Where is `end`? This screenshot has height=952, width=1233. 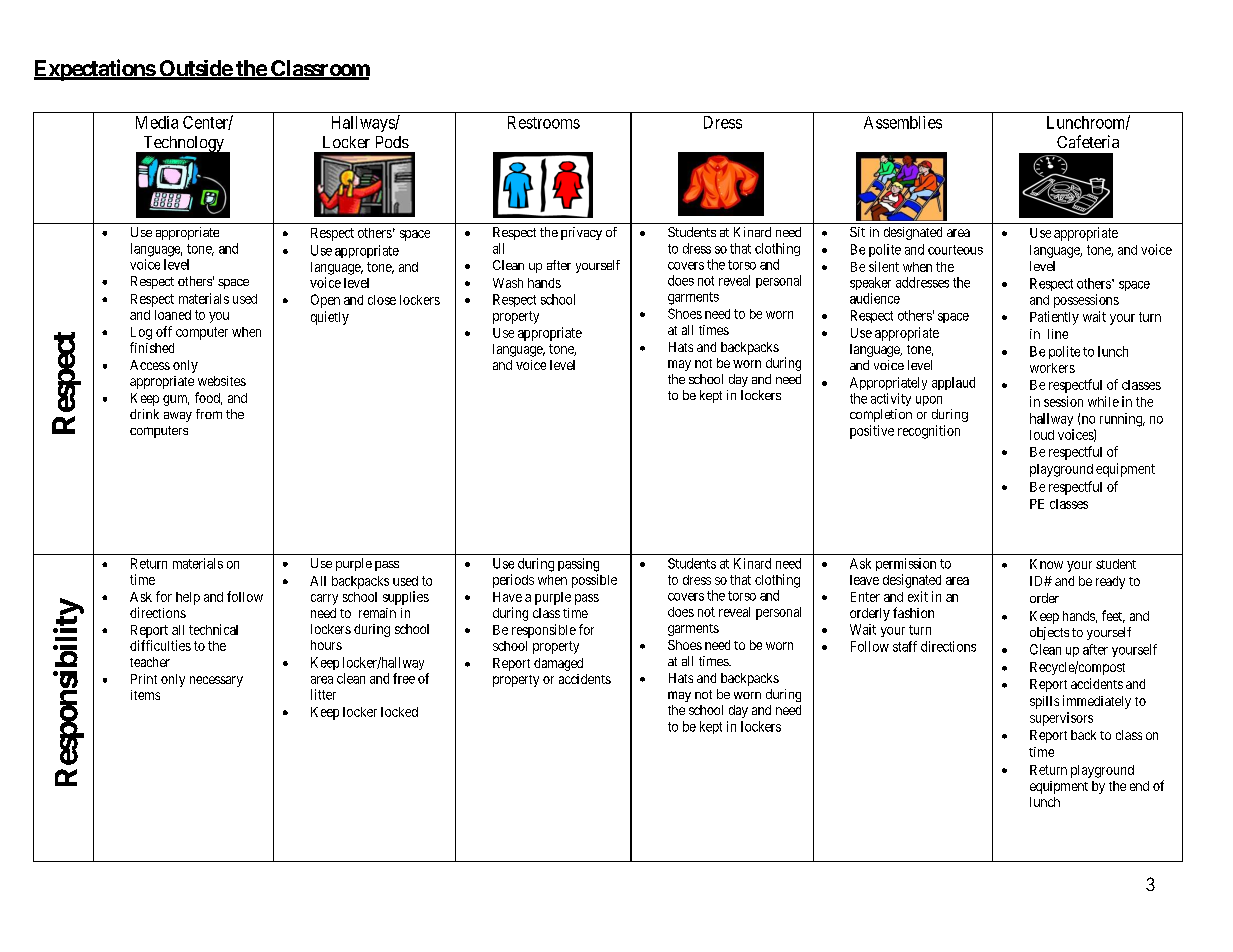
end is located at coordinates (1139, 786).
